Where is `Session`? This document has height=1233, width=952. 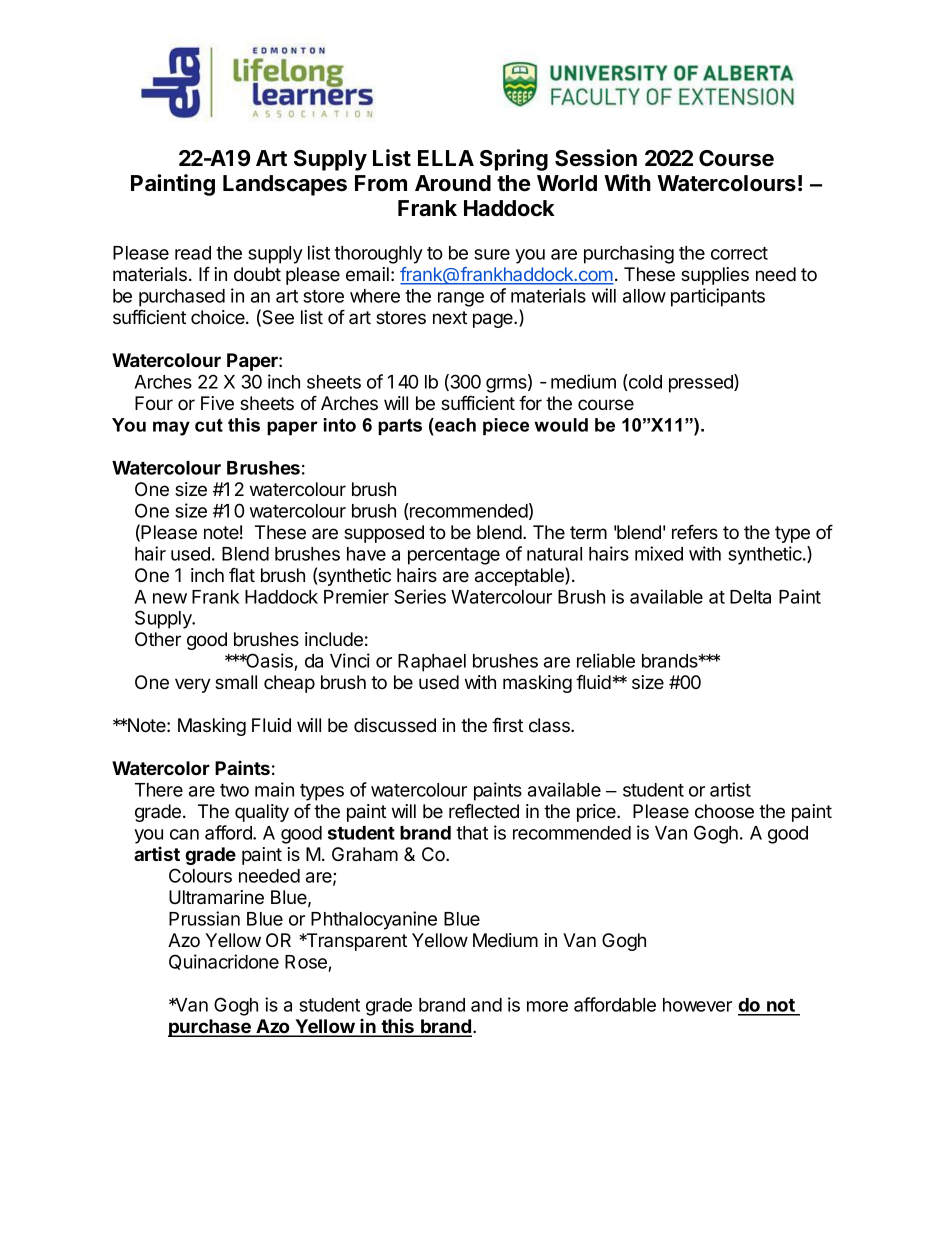
Session is located at coordinates (596, 158).
